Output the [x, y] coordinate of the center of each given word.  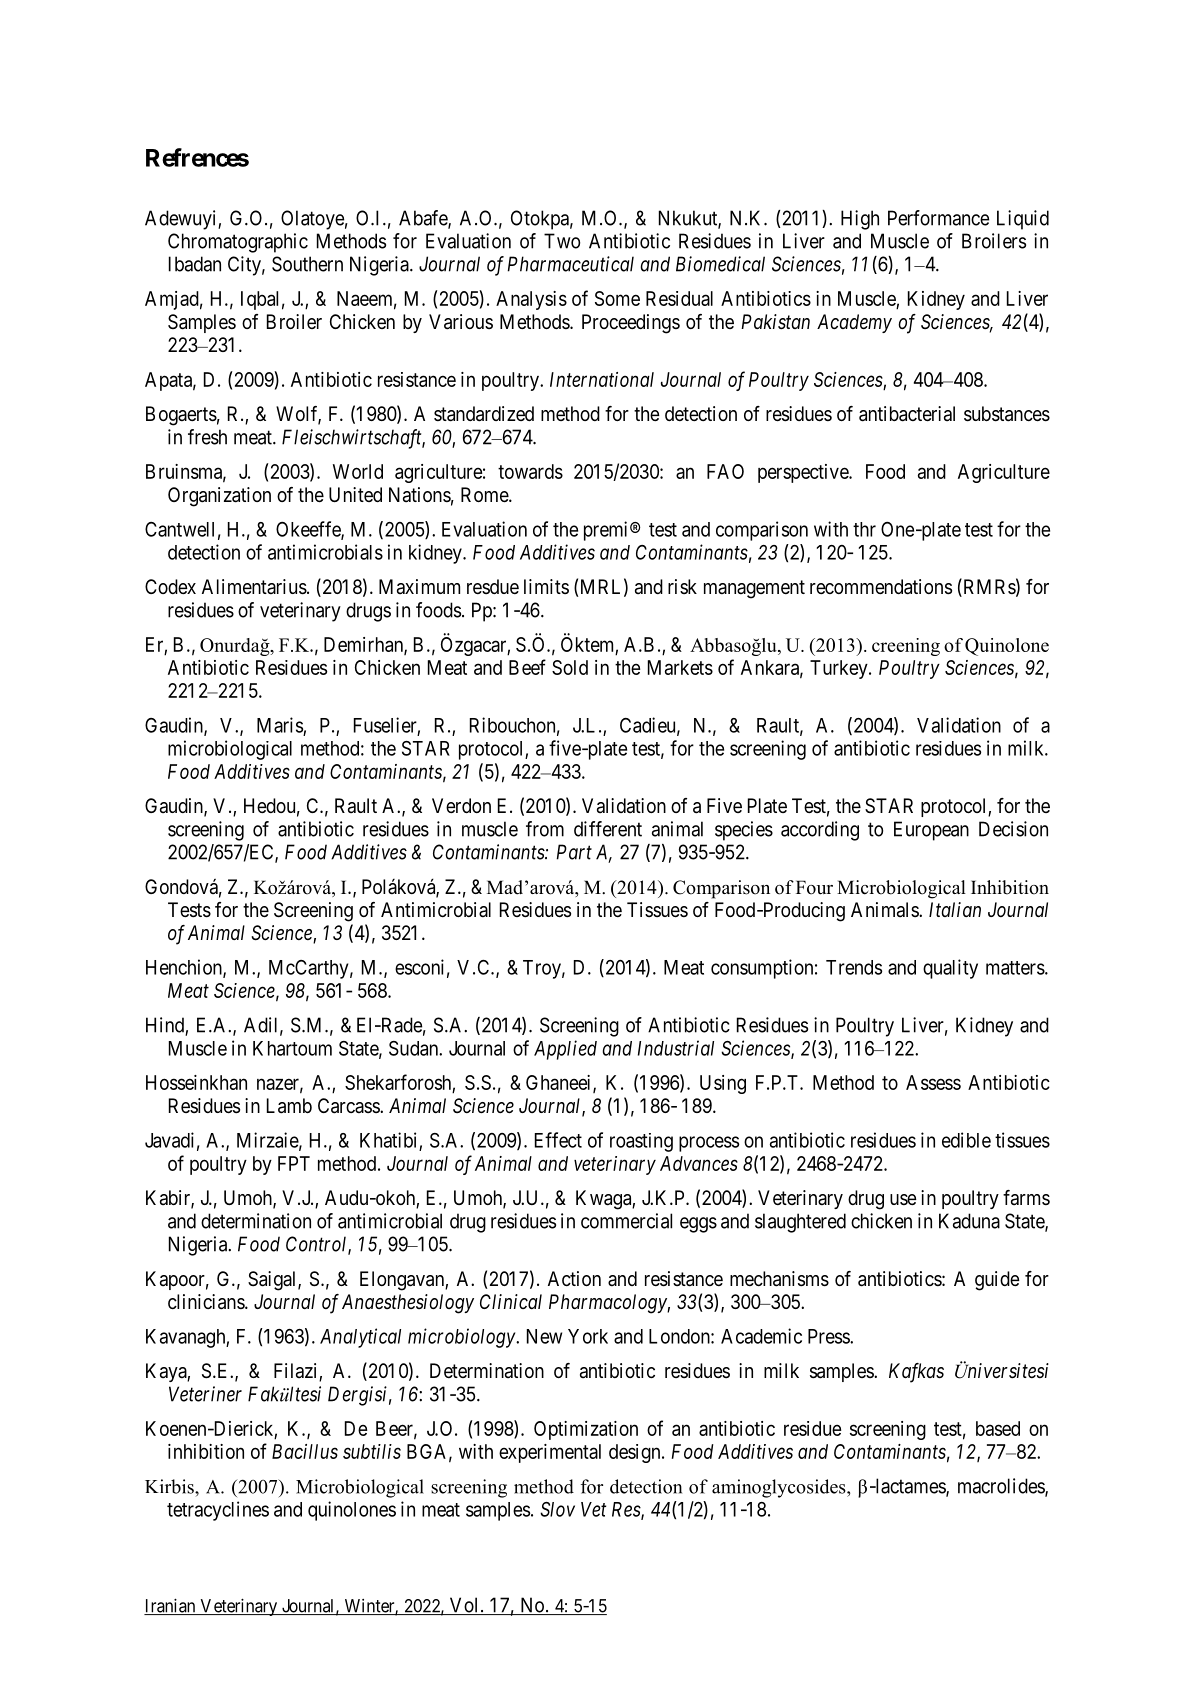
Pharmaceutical [570, 264]
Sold [570, 667]
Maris [280, 725]
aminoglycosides [780, 1488]
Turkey [840, 669]
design [636, 1453]
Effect [558, 1140]
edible [966, 1140]
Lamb [289, 1106]
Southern [307, 264]
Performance [938, 218]
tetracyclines [218, 1511]
